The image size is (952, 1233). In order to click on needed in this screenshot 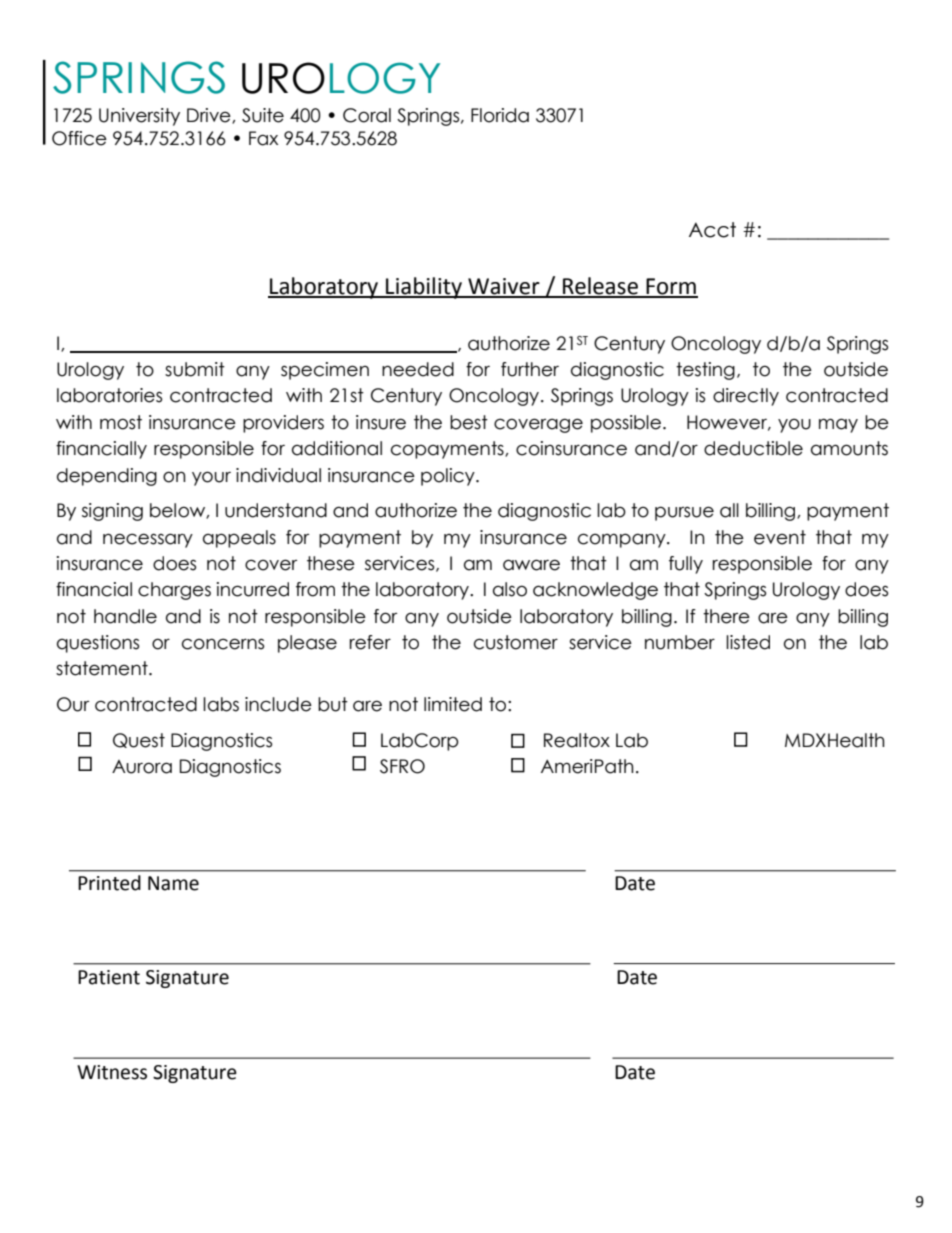, I will do `click(418, 369)`.
